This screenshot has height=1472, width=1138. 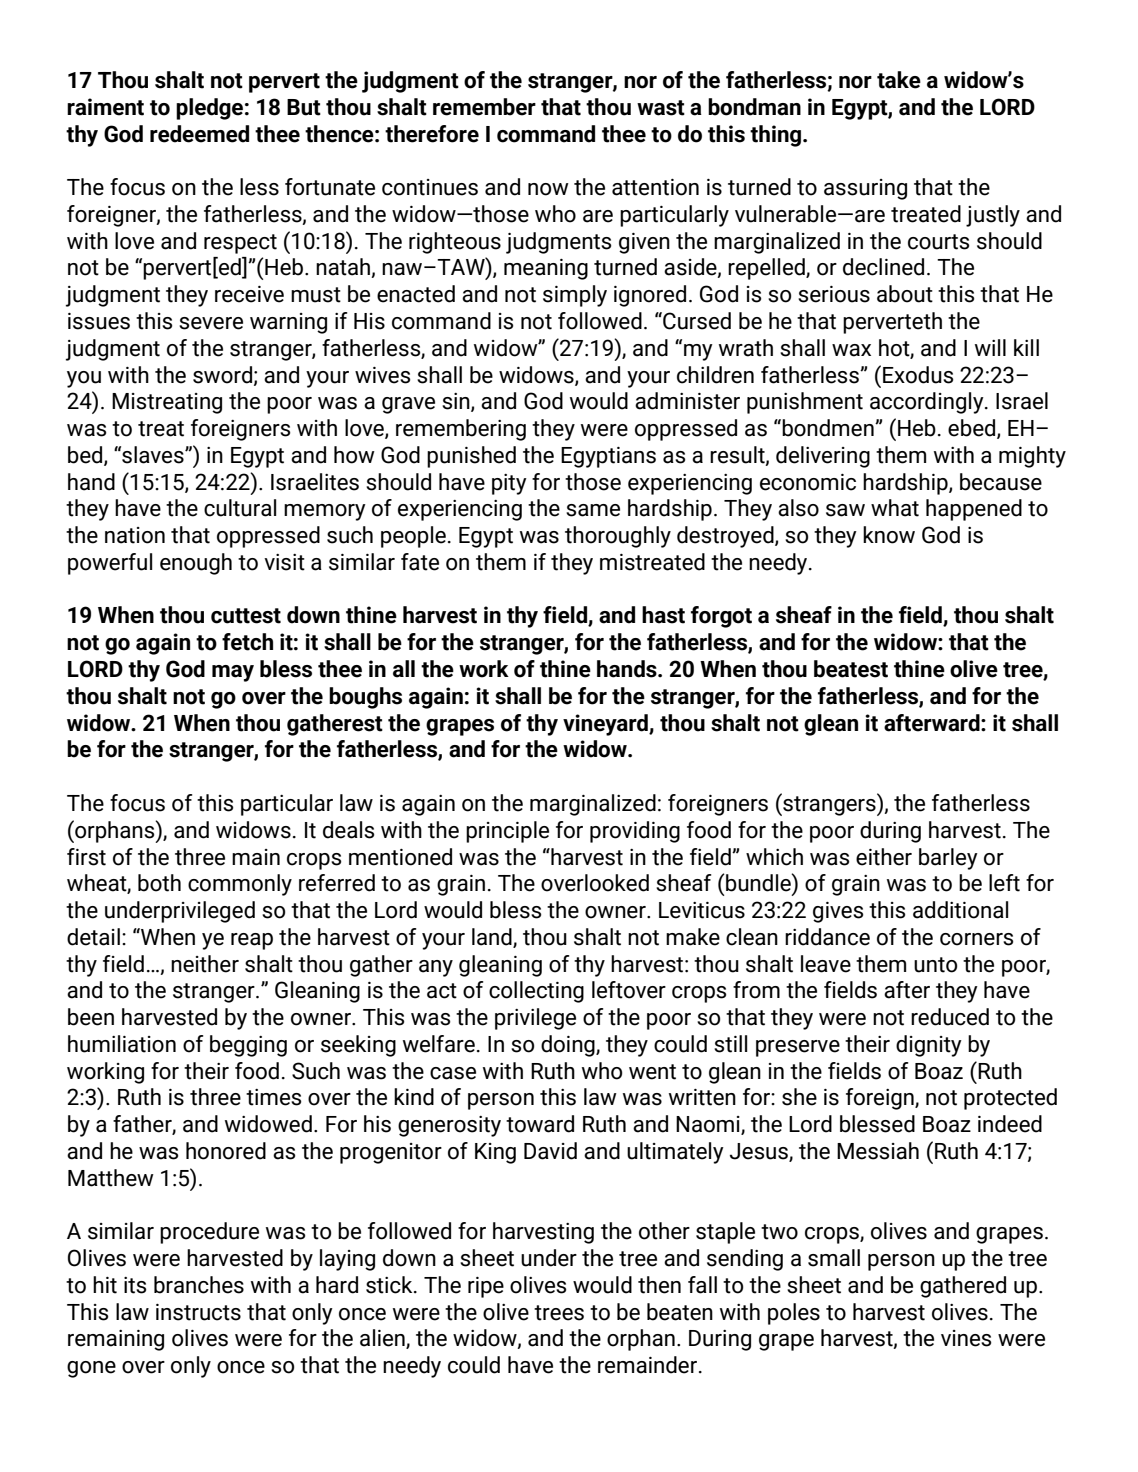 What do you see at coordinates (233, 673) in the screenshot?
I see `may` at bounding box center [233, 673].
